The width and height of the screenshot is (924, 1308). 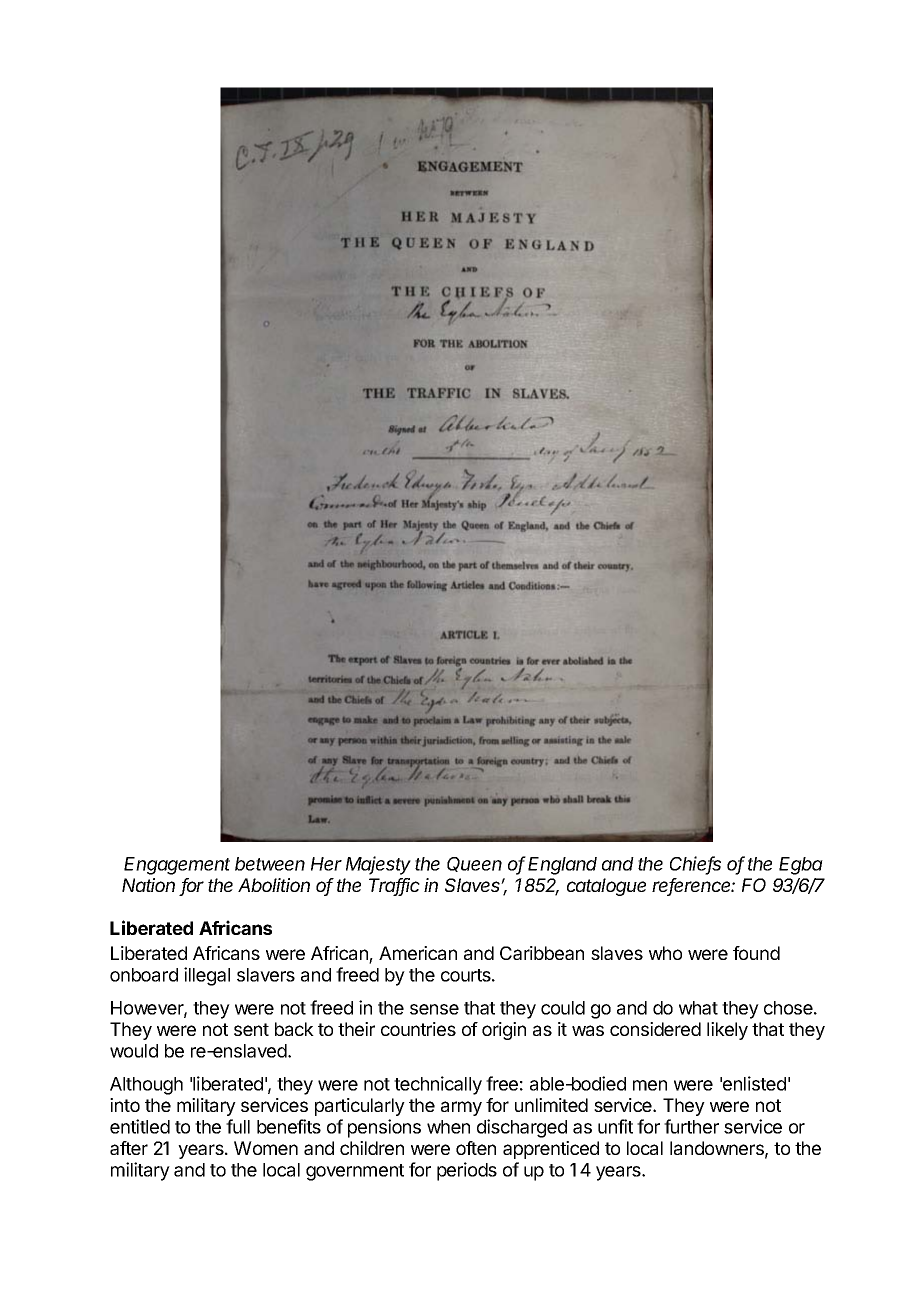 What do you see at coordinates (665, 953) in the screenshot?
I see `who` at bounding box center [665, 953].
